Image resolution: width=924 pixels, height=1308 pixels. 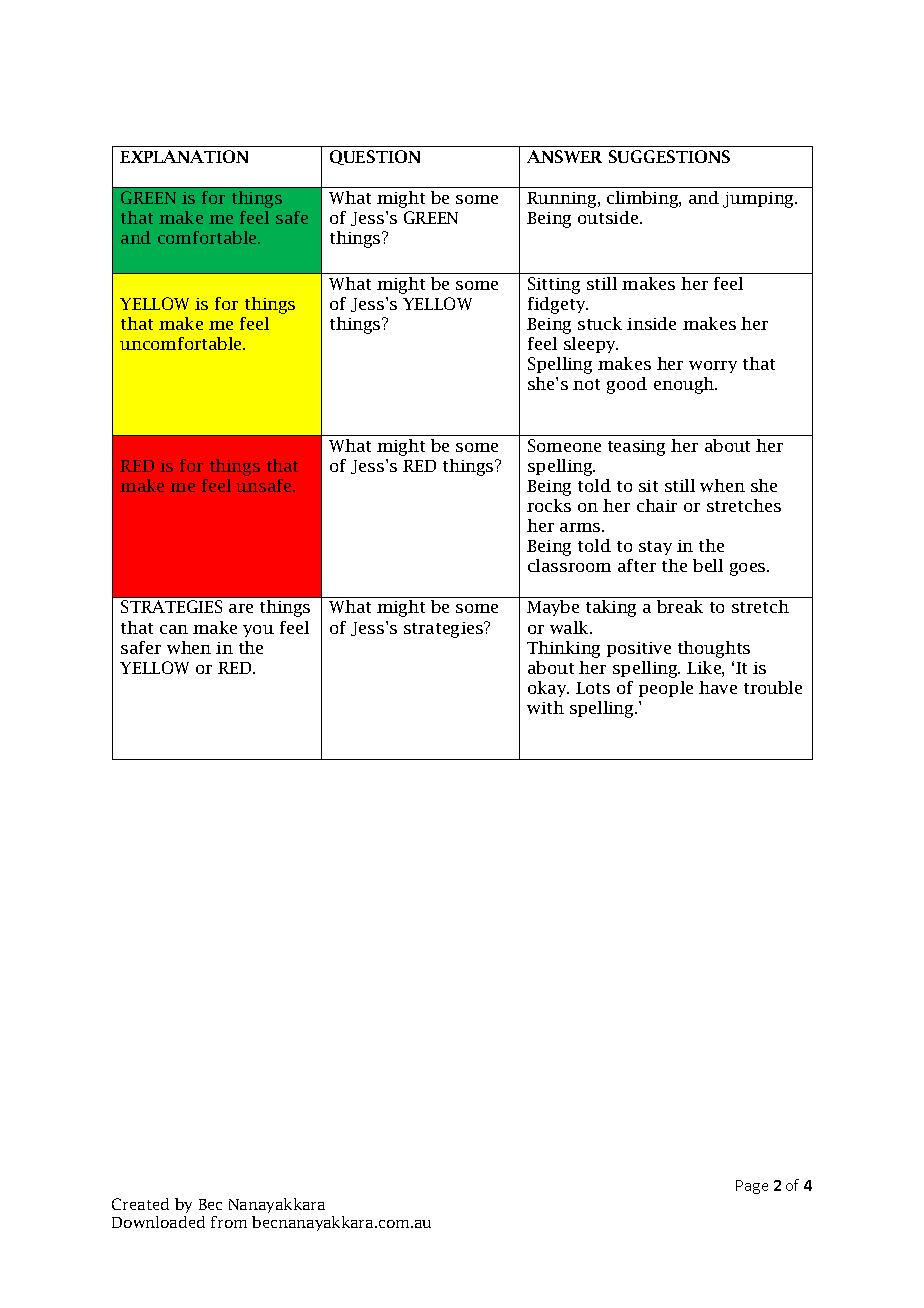 What do you see at coordinates (184, 156) in the image?
I see `EXPLANATION` at bounding box center [184, 156].
